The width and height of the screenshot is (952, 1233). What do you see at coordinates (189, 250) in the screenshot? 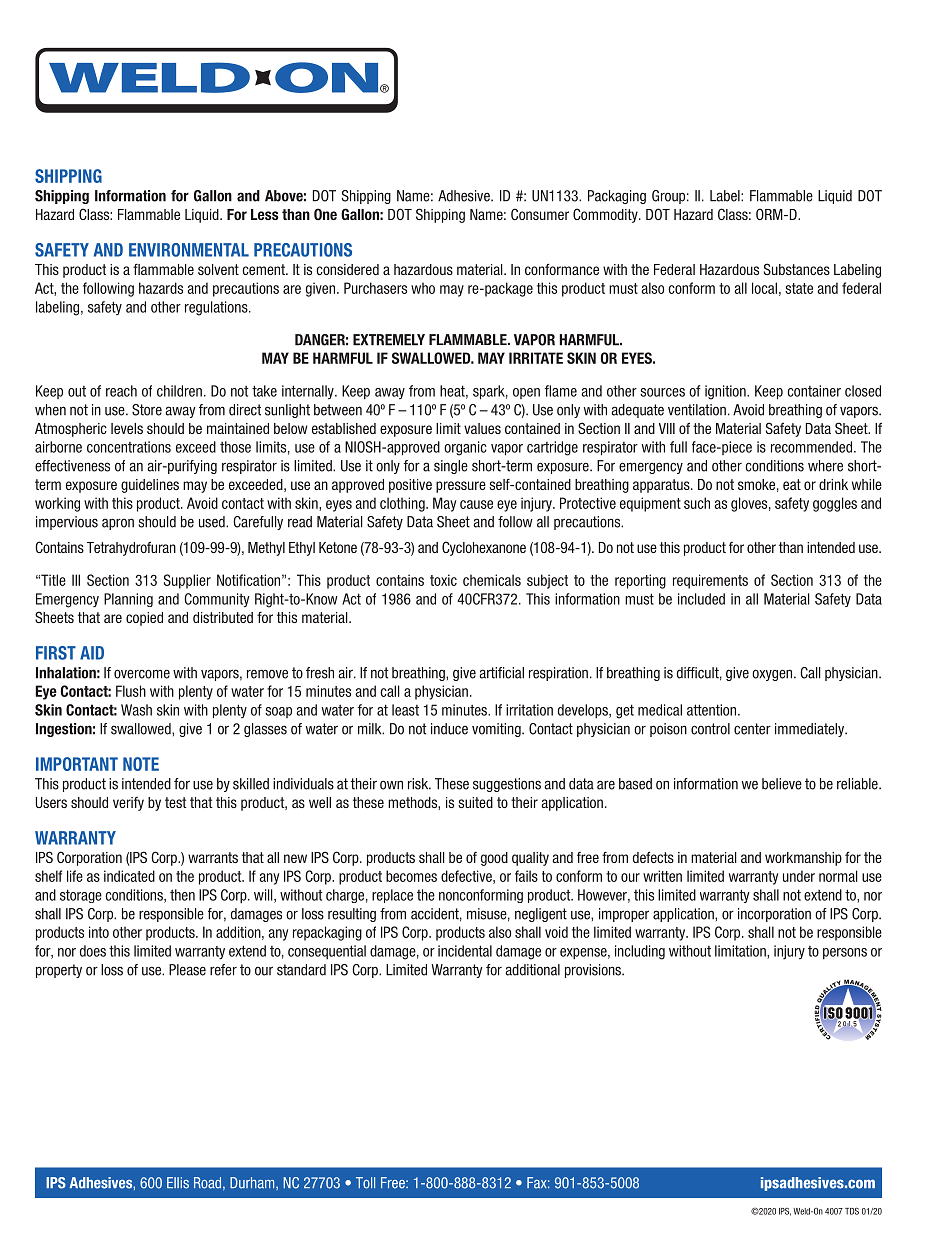
I see `ENVIRONMENTAL` at bounding box center [189, 250].
